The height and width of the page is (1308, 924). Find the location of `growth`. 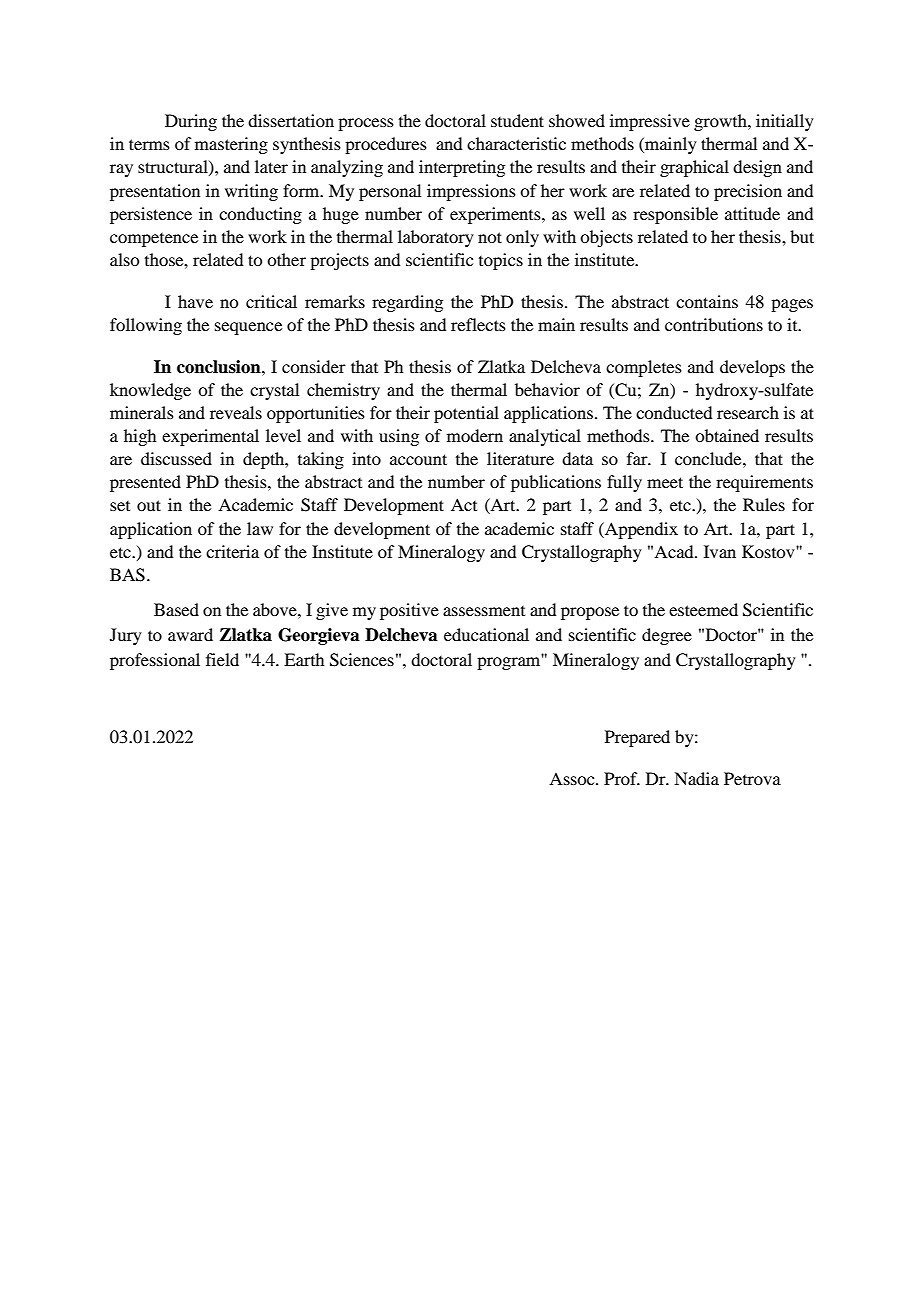

growth is located at coordinates (721, 122).
